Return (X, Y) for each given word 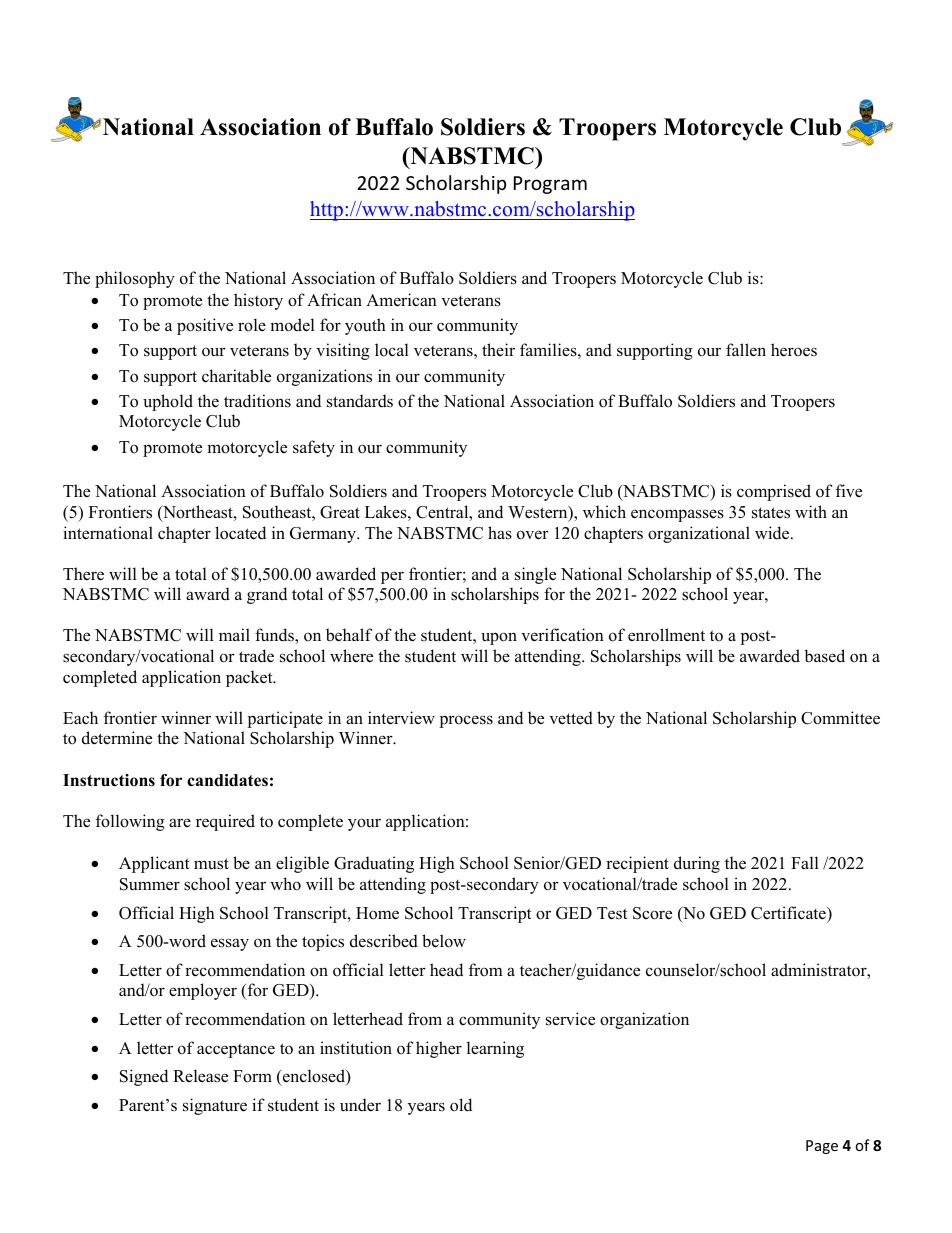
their (498, 349)
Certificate (789, 913)
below (444, 941)
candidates (227, 780)
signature (215, 1106)
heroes (794, 350)
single (535, 575)
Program (550, 185)
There (83, 574)
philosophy (135, 279)
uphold (168, 402)
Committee (840, 718)
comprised (774, 492)
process (466, 721)
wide (773, 533)
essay (230, 944)
